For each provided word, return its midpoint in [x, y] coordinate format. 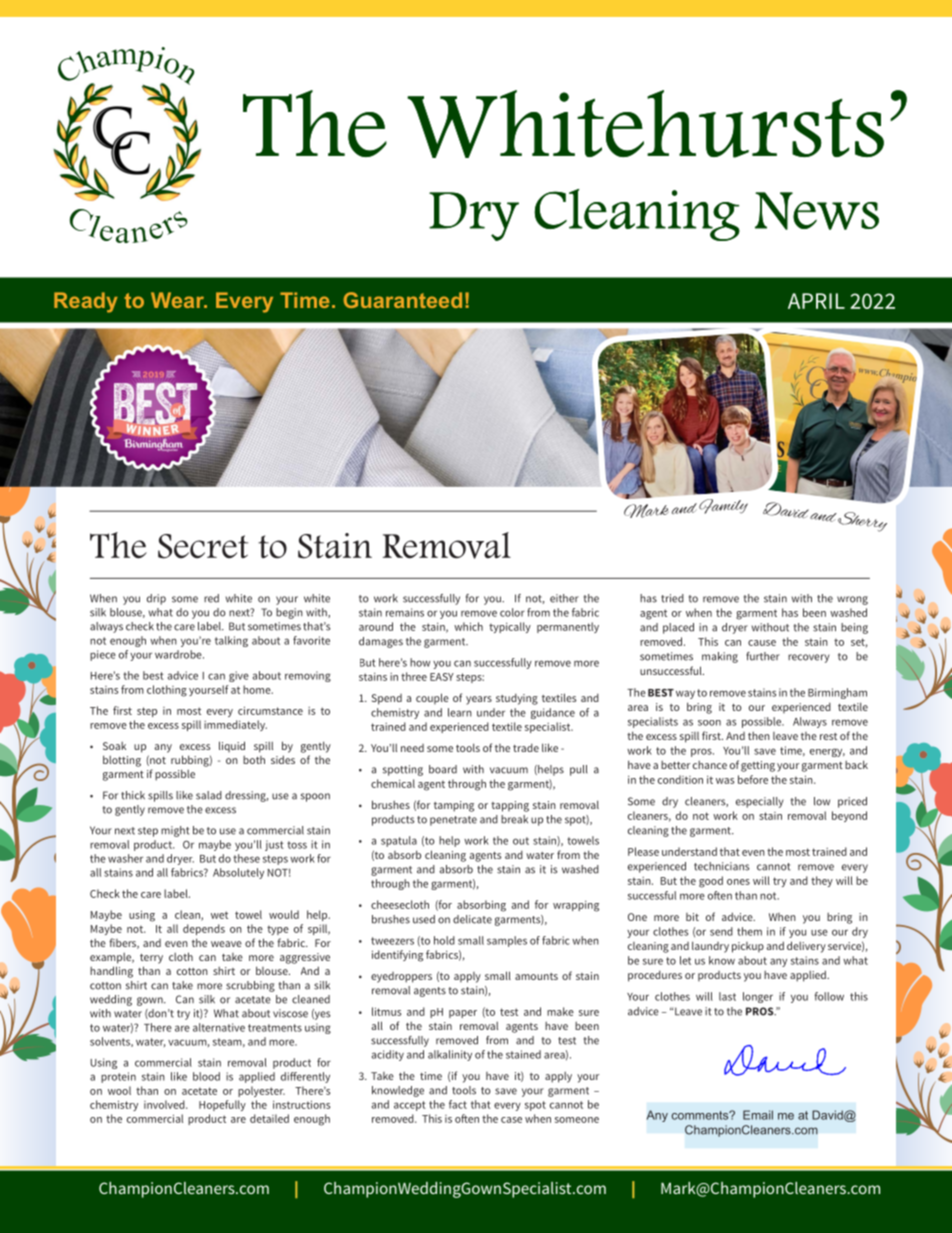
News [817, 211]
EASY [442, 677]
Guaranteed [402, 300]
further [763, 656]
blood [206, 1076]
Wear [178, 300]
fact [458, 1104]
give [239, 676]
